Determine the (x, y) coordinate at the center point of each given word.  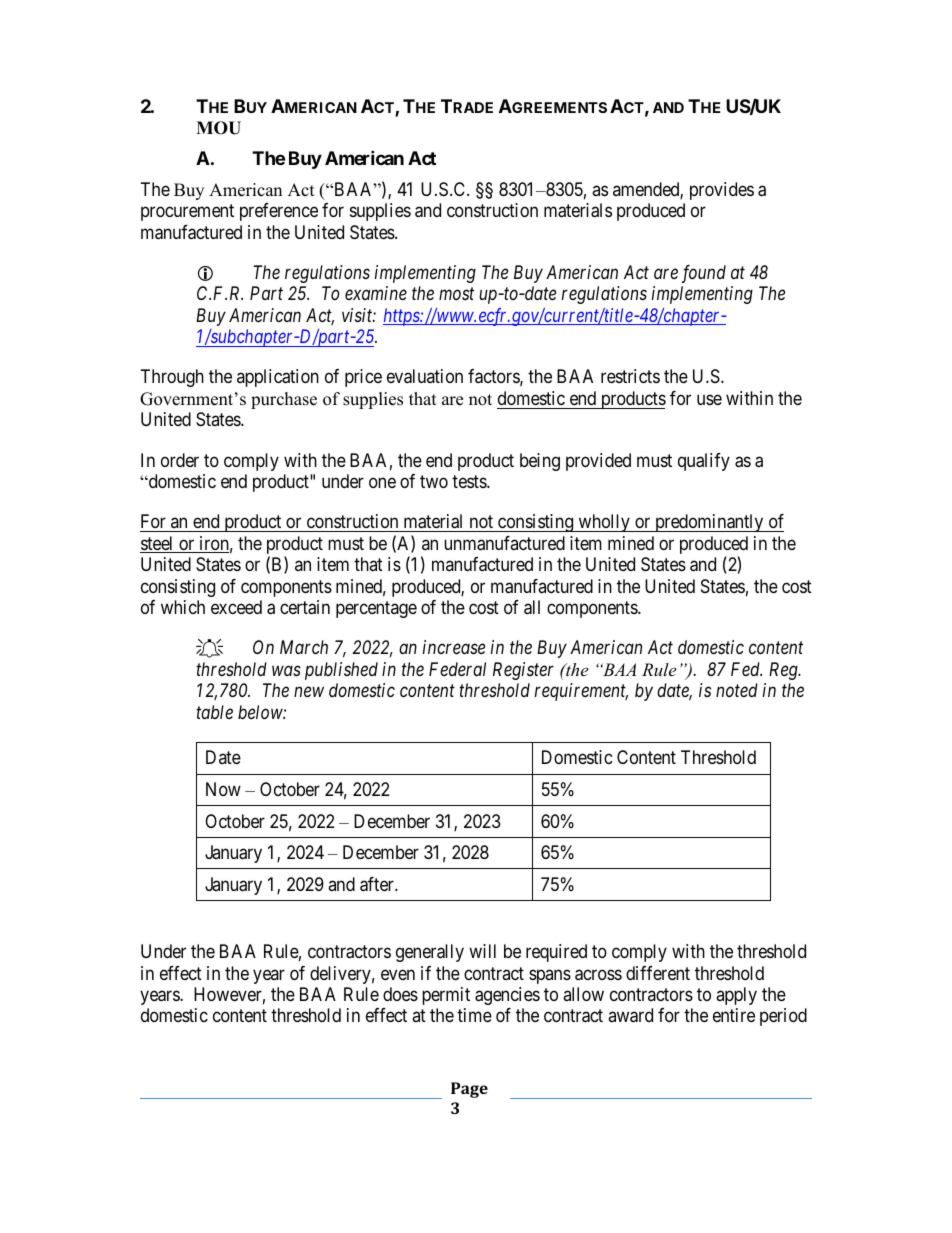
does (400, 994)
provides (722, 191)
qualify (704, 462)
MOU (218, 128)
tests (470, 481)
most (456, 294)
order (180, 460)
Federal (457, 669)
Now (223, 789)
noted (737, 690)
